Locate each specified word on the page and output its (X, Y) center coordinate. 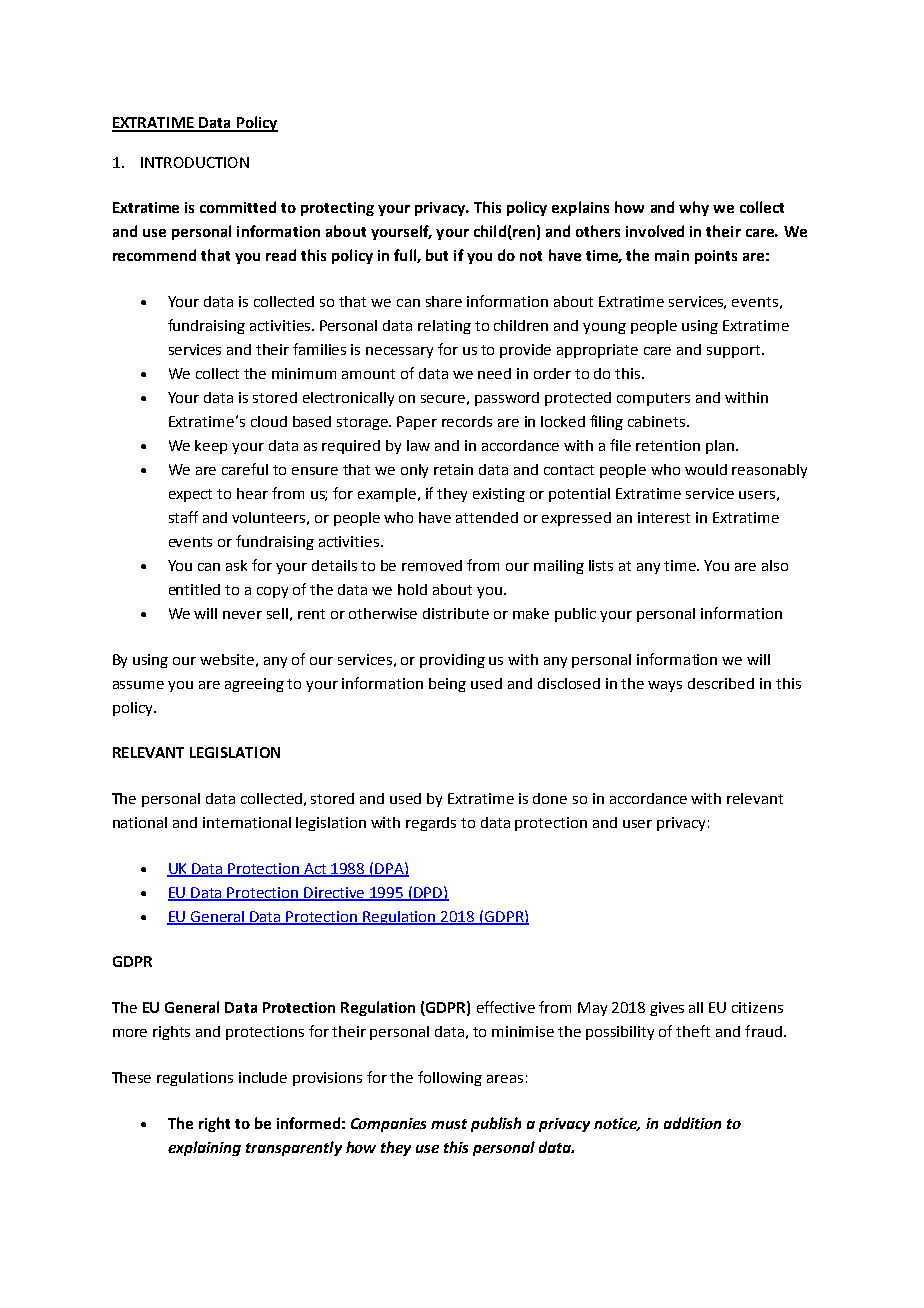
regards (431, 824)
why (694, 208)
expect (190, 495)
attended (487, 517)
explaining (204, 1148)
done (550, 798)
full (406, 256)
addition (692, 1123)
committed (238, 207)
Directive (335, 893)
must (449, 1124)
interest (664, 517)
